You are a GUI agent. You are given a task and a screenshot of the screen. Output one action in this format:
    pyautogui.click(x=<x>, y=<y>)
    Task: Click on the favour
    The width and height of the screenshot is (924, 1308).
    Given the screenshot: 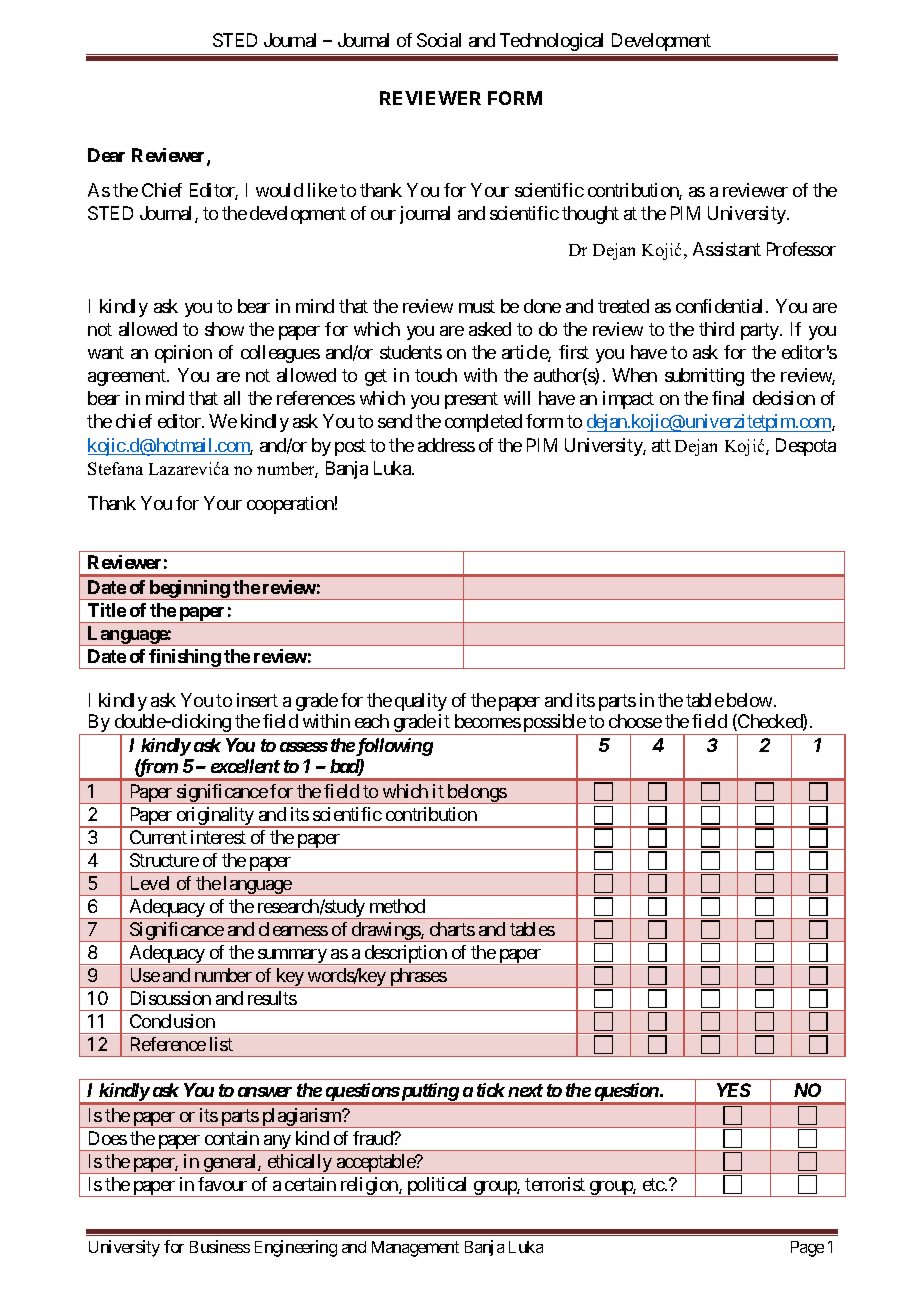 What is the action you would take?
    pyautogui.click(x=222, y=1184)
